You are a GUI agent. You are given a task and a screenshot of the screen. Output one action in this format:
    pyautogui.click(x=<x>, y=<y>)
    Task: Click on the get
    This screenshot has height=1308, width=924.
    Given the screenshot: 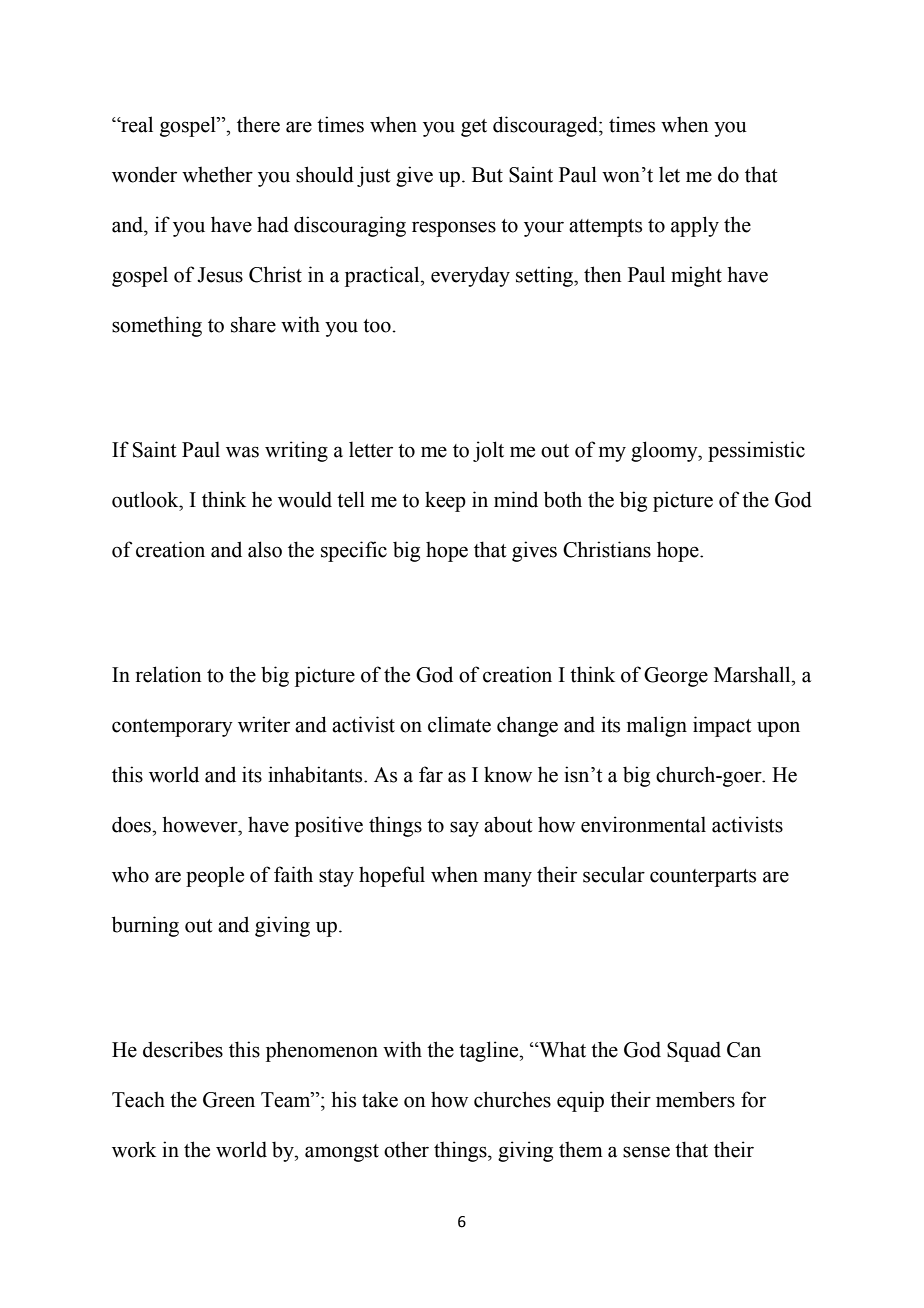 What is the action you would take?
    pyautogui.click(x=474, y=128)
